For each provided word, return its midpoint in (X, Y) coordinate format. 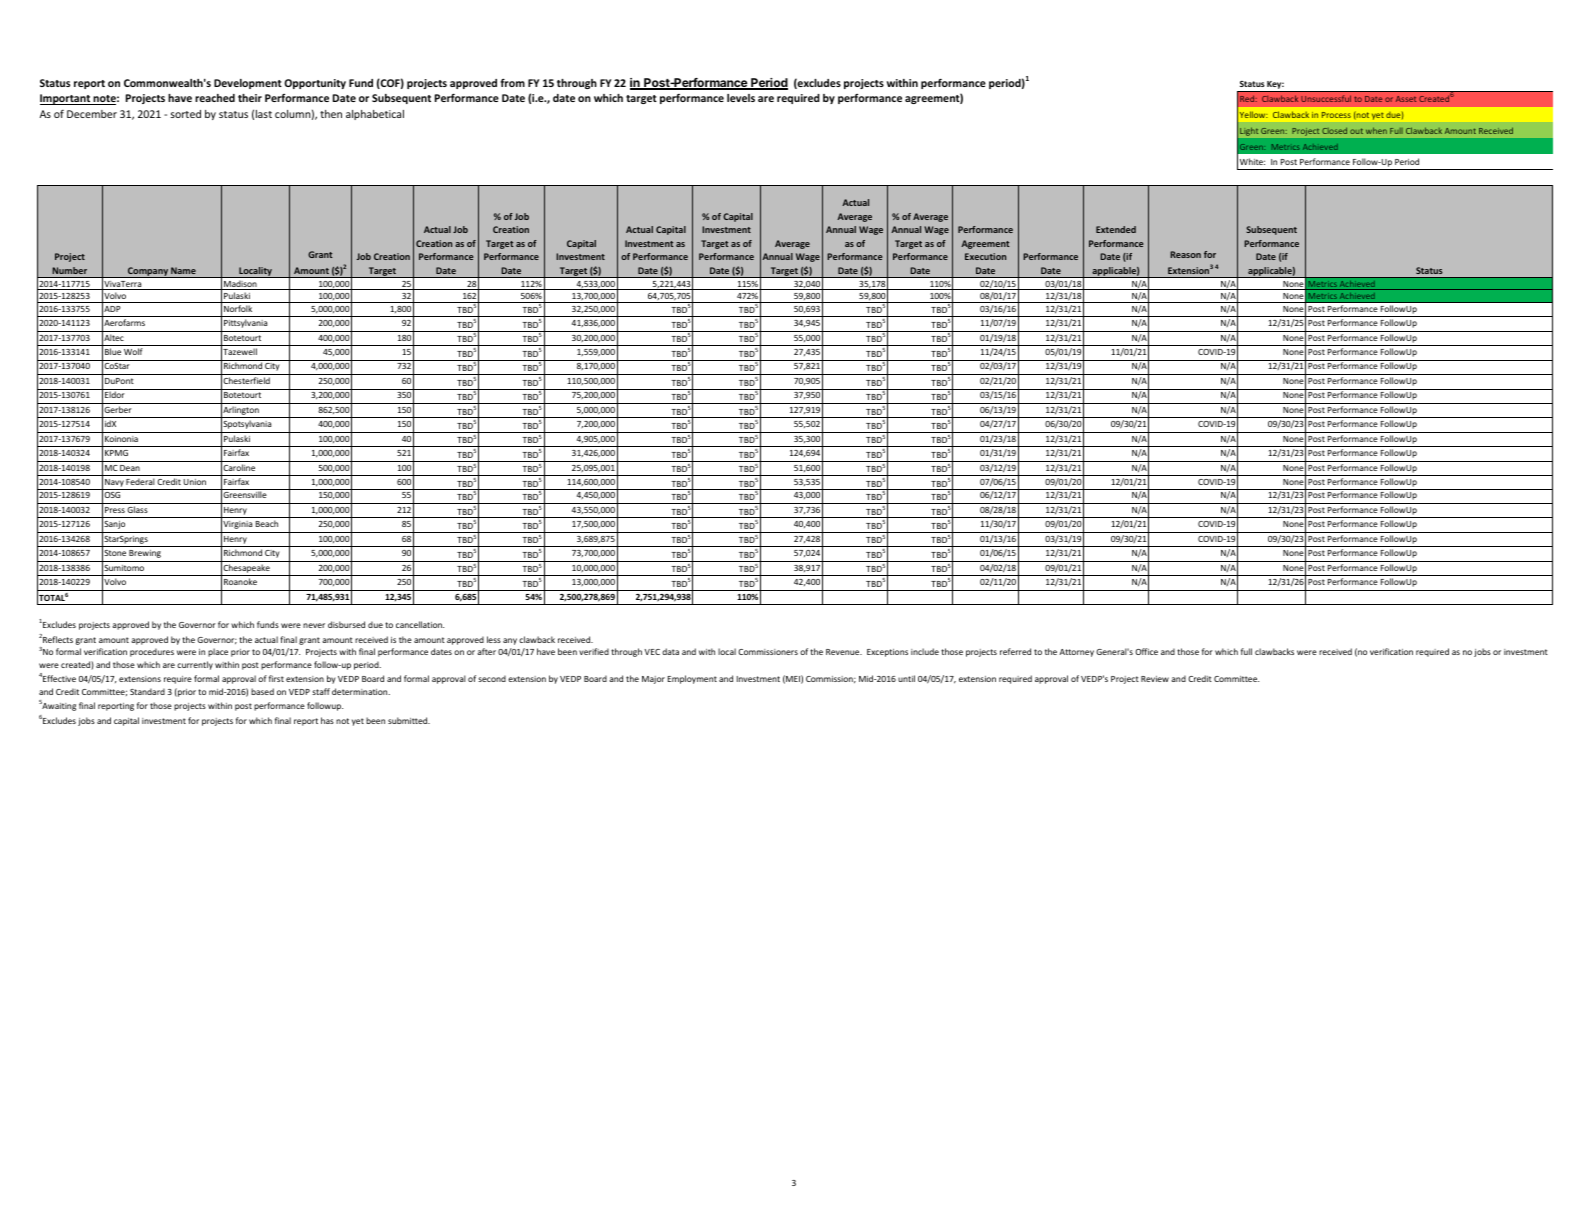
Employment (692, 679)
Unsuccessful (1326, 98)
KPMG (116, 453)
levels (741, 98)
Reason (1185, 254)
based (262, 691)
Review (1155, 679)
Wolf (133, 351)
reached (215, 98)
